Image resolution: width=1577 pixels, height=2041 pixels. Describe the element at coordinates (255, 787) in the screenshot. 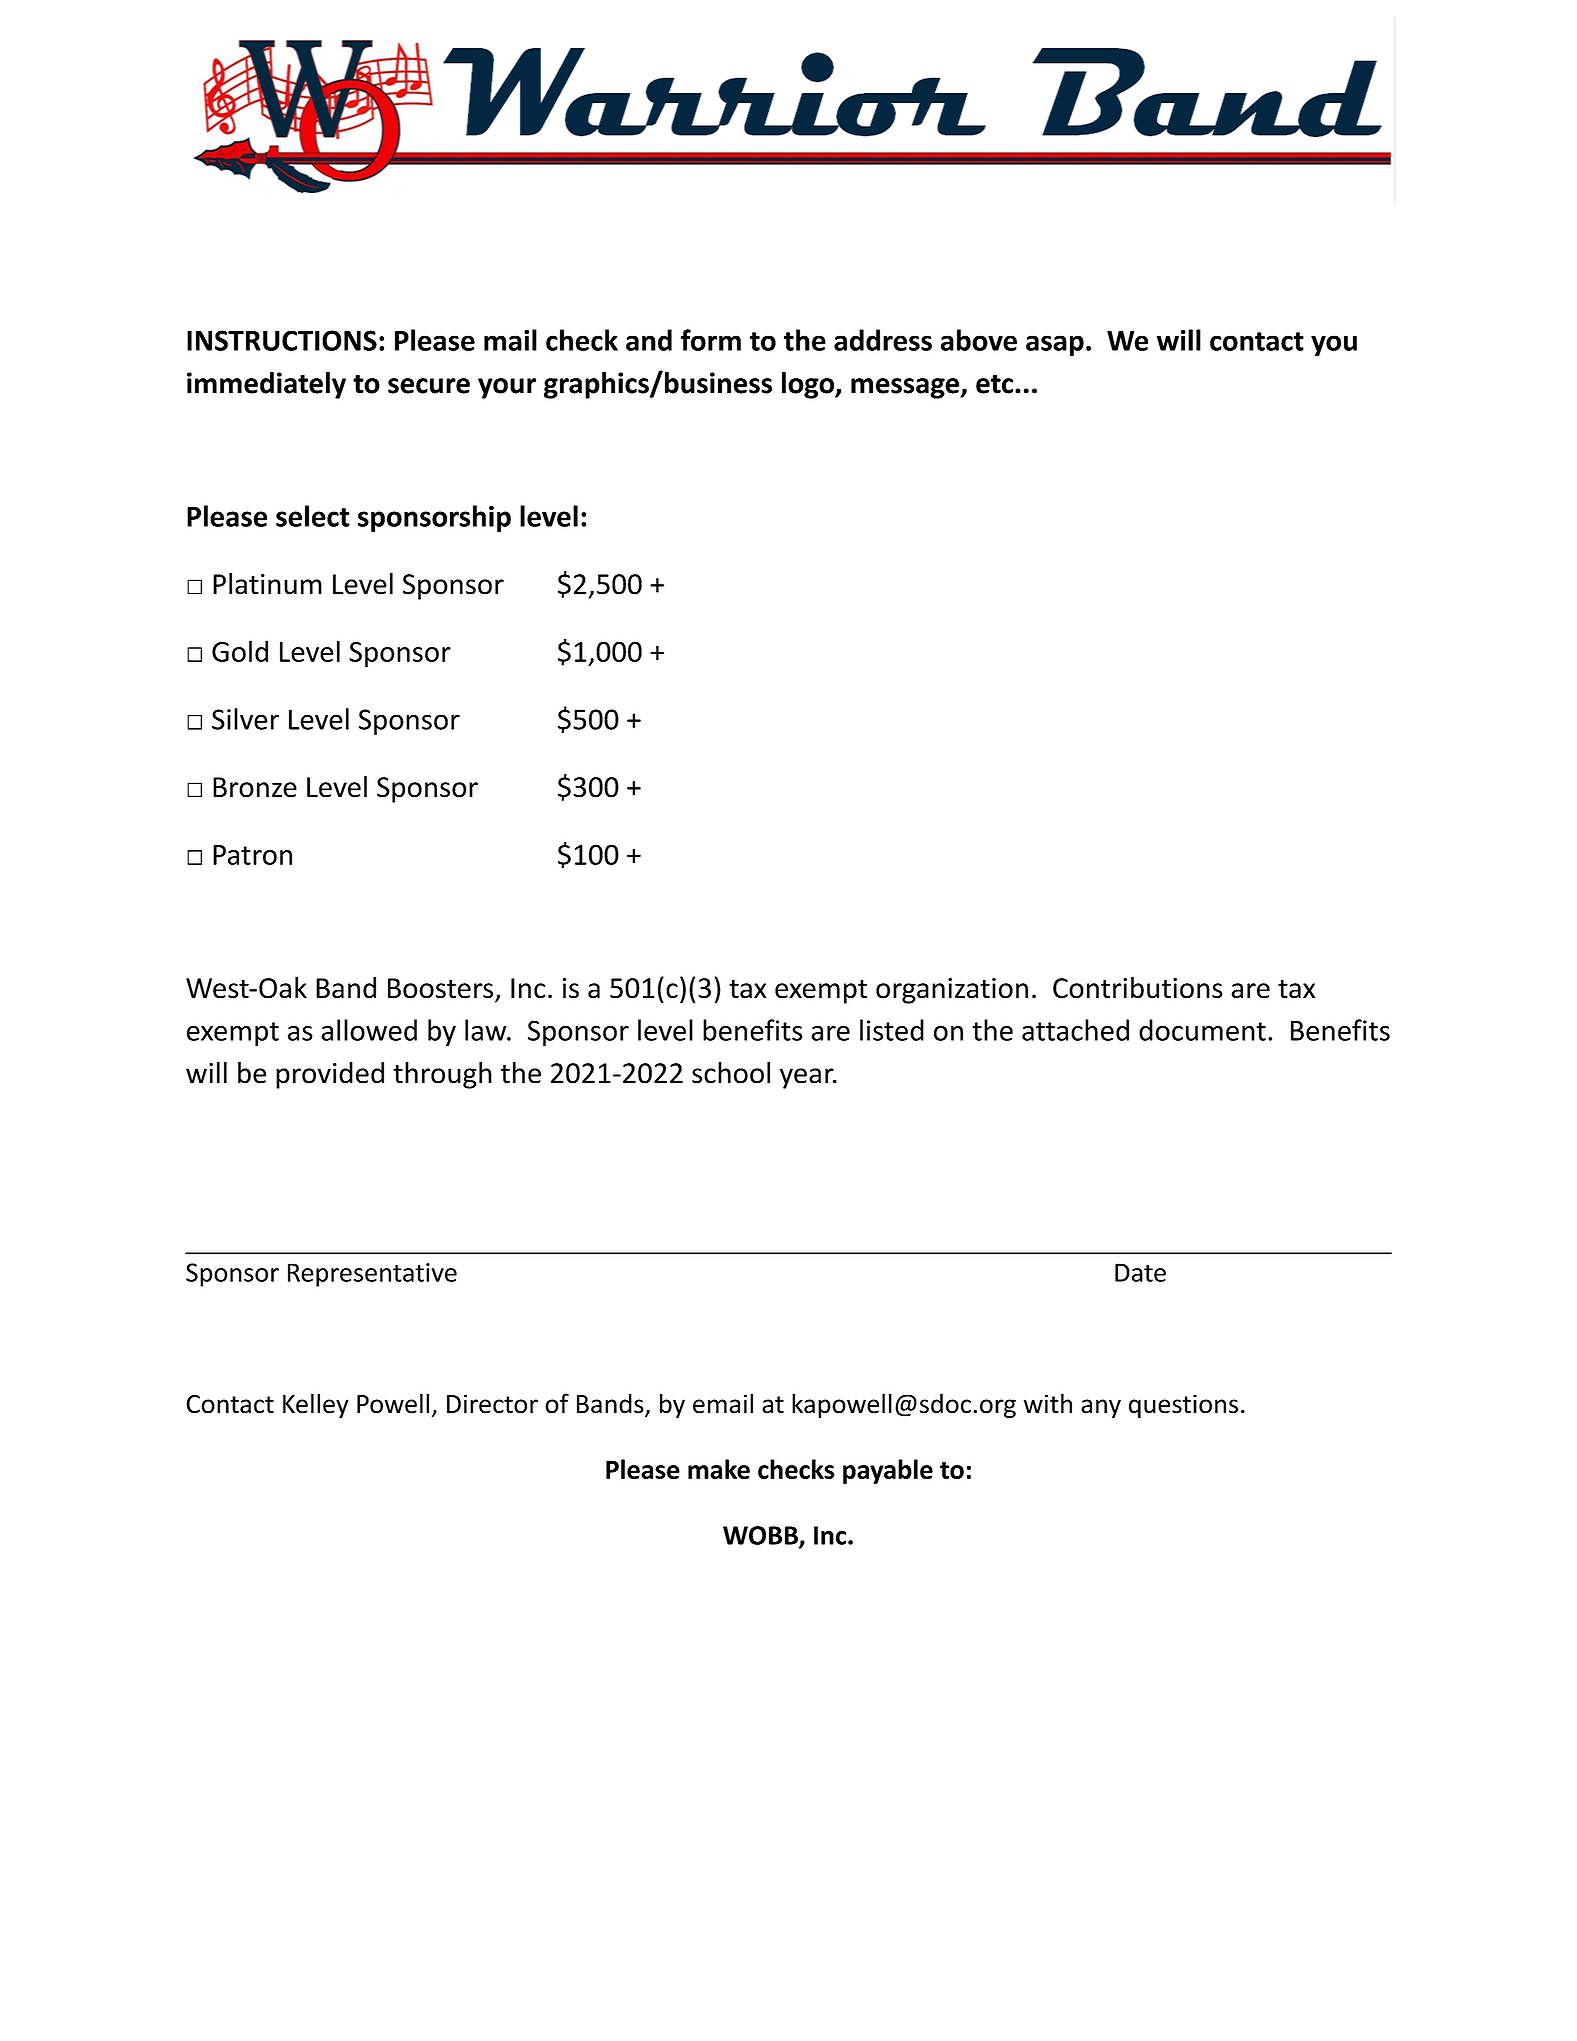

I see `Bronze` at that location.
